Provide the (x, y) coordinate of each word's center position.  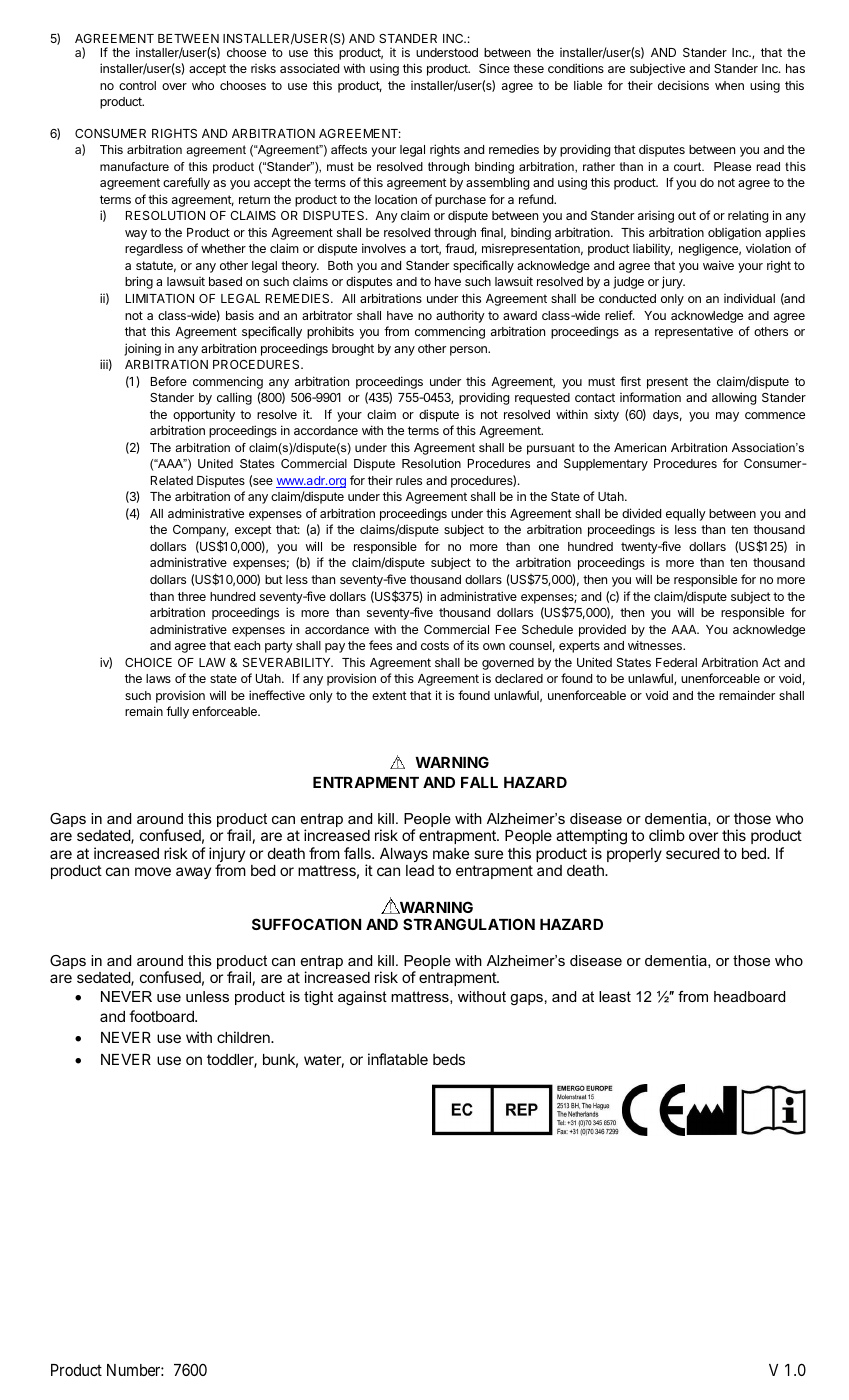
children (244, 1037)
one (549, 547)
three (192, 596)
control (137, 85)
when (729, 85)
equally (686, 515)
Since (494, 68)
